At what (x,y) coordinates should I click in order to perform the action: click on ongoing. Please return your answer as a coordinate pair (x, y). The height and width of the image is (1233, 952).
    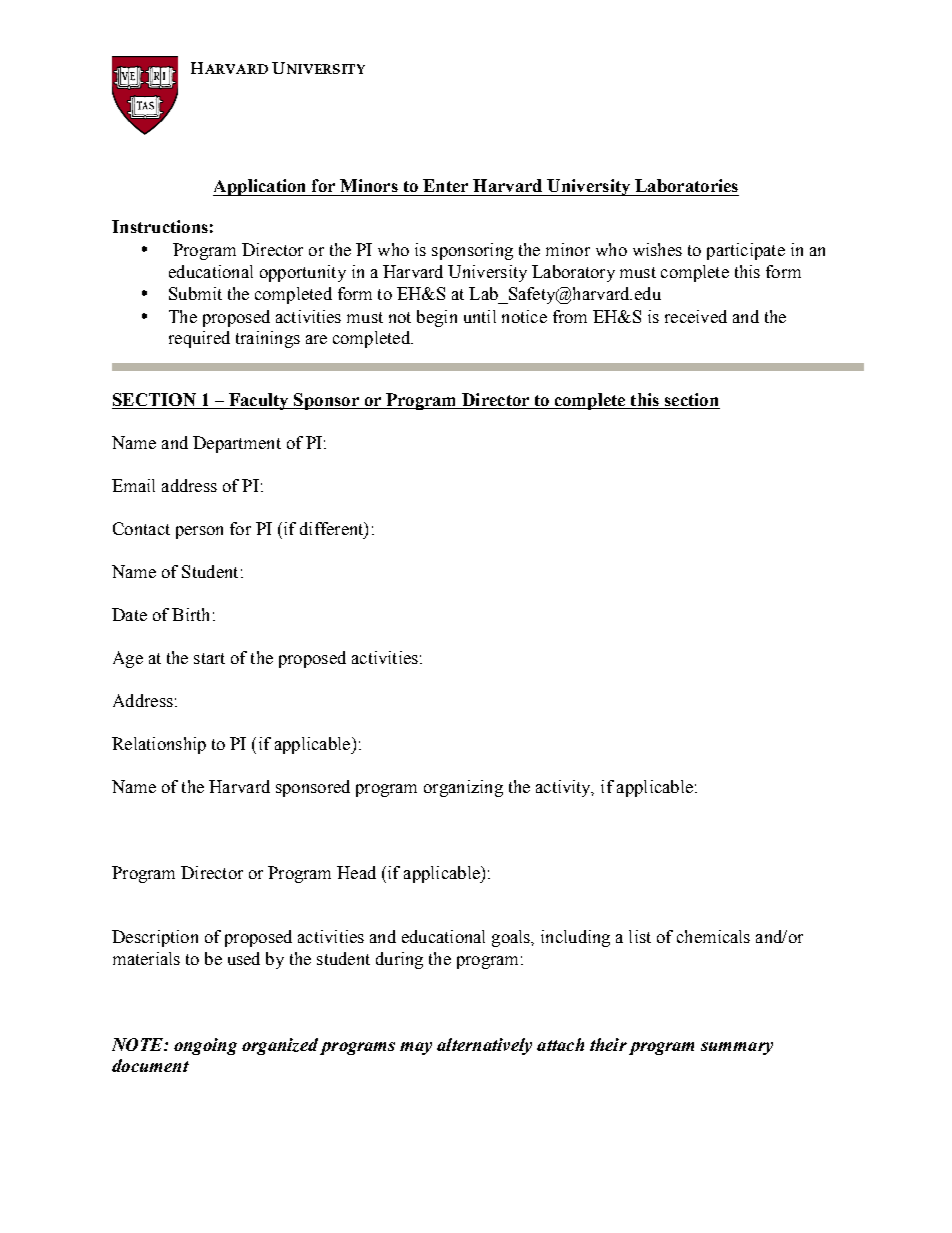
    Looking at the image, I should click on (205, 1046).
